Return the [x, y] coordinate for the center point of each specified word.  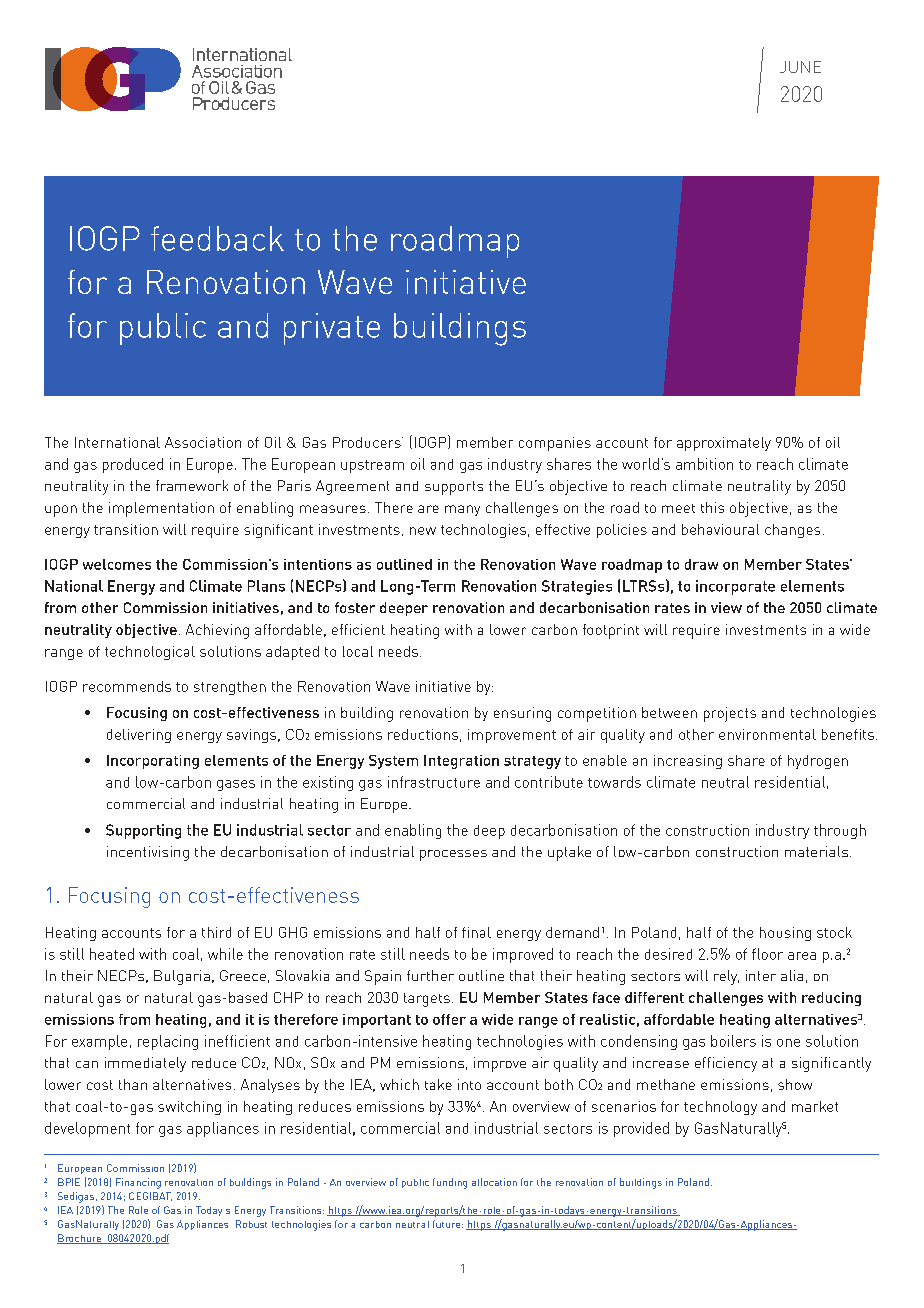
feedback [217, 238]
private [332, 329]
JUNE [800, 67]
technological [150, 653]
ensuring [522, 714]
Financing [138, 1183]
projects [730, 714]
